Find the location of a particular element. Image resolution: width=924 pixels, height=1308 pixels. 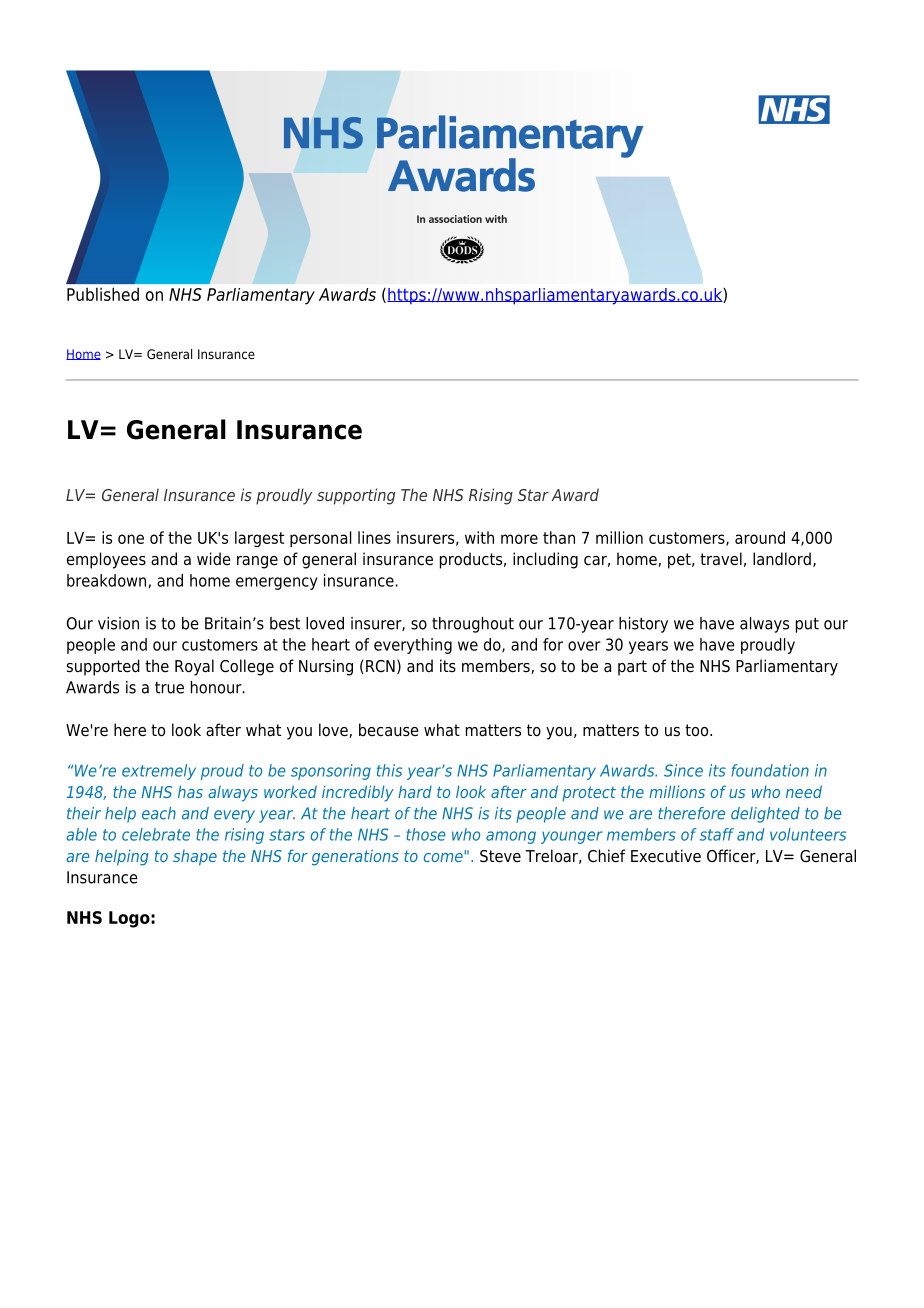

around is located at coordinates (760, 537).
